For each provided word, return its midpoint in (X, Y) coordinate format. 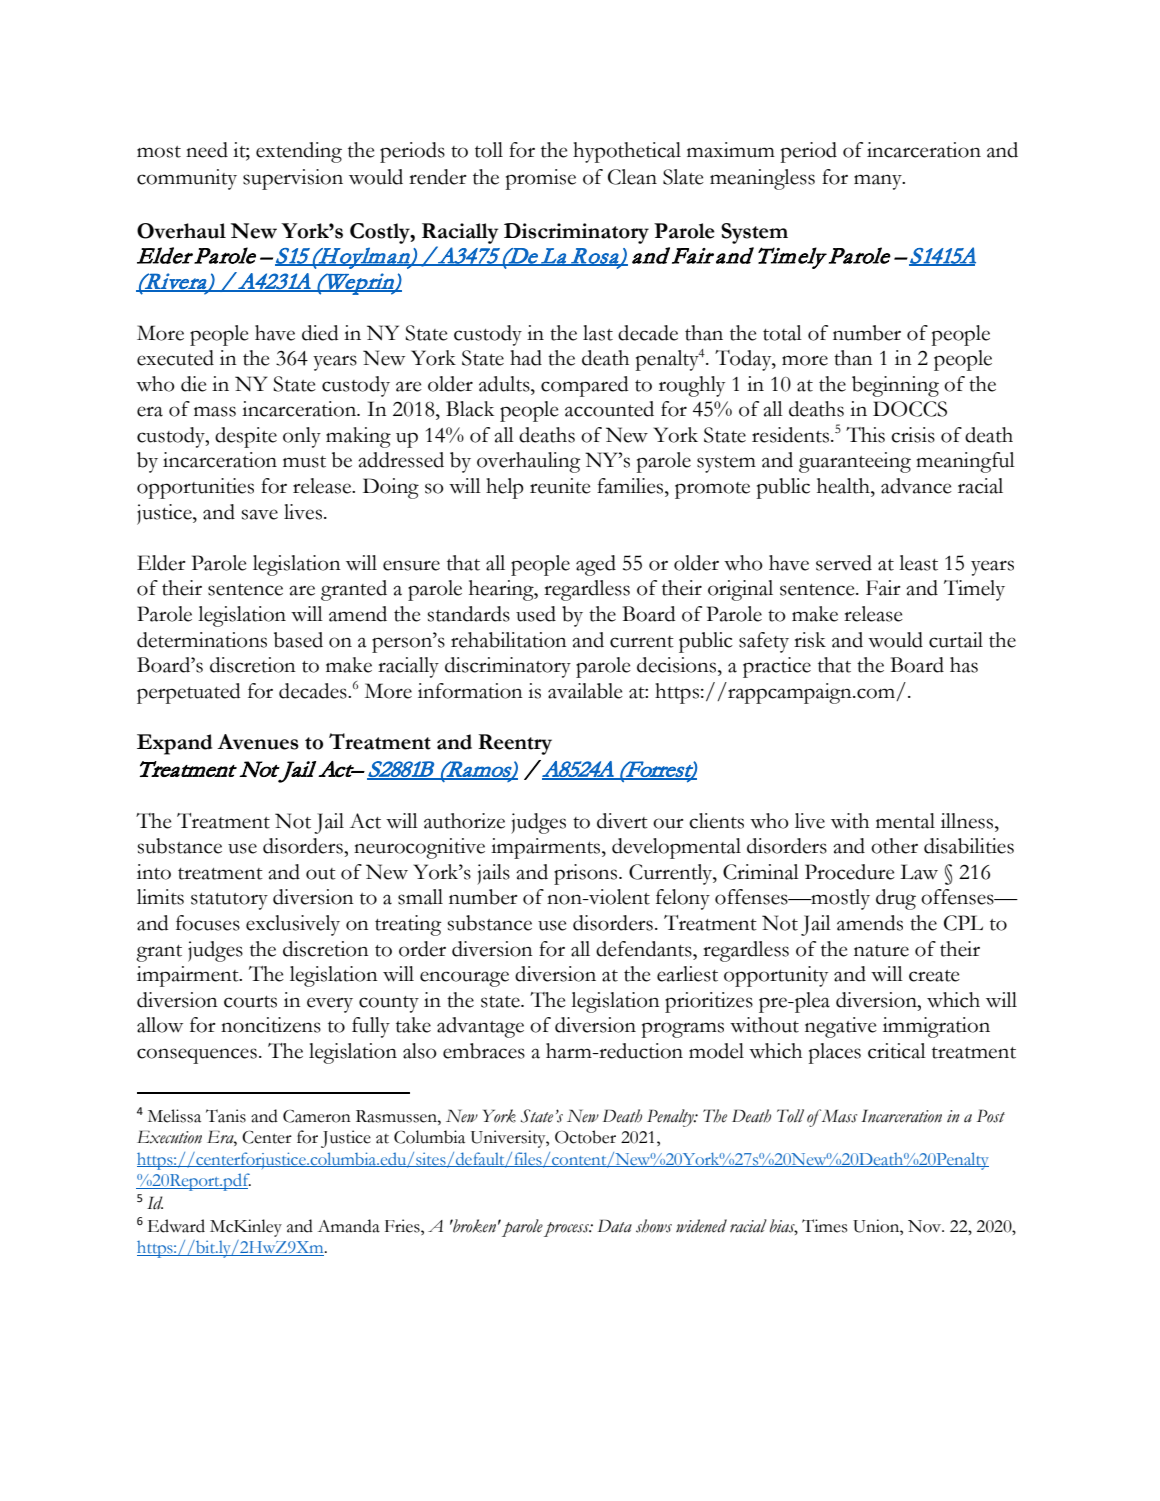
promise (541, 179)
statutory (229, 901)
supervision (293, 179)
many (879, 182)
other (894, 846)
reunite (560, 486)
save (260, 514)
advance (916, 486)
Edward (176, 1226)
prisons (587, 874)
